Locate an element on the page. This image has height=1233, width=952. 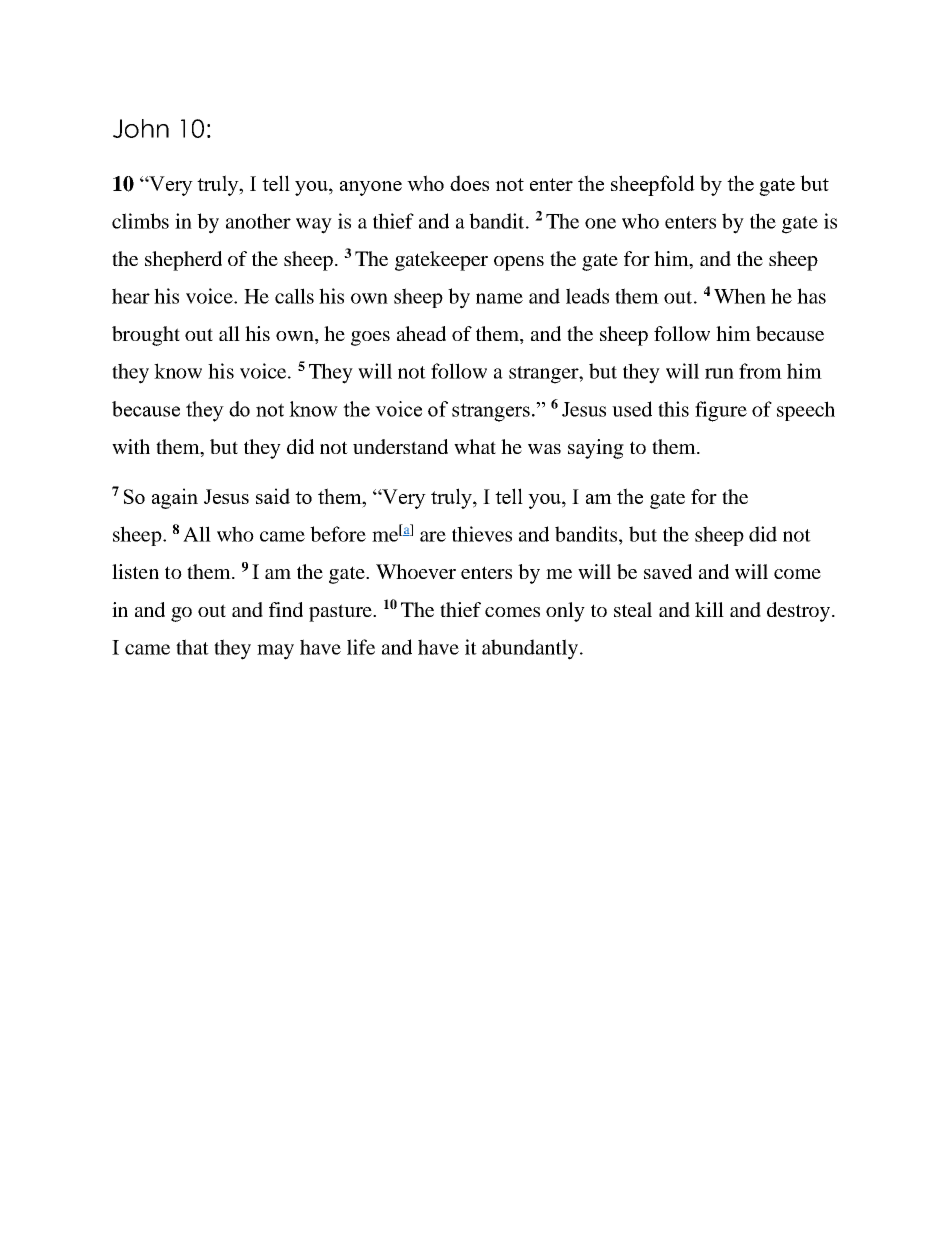
name is located at coordinates (499, 298).
